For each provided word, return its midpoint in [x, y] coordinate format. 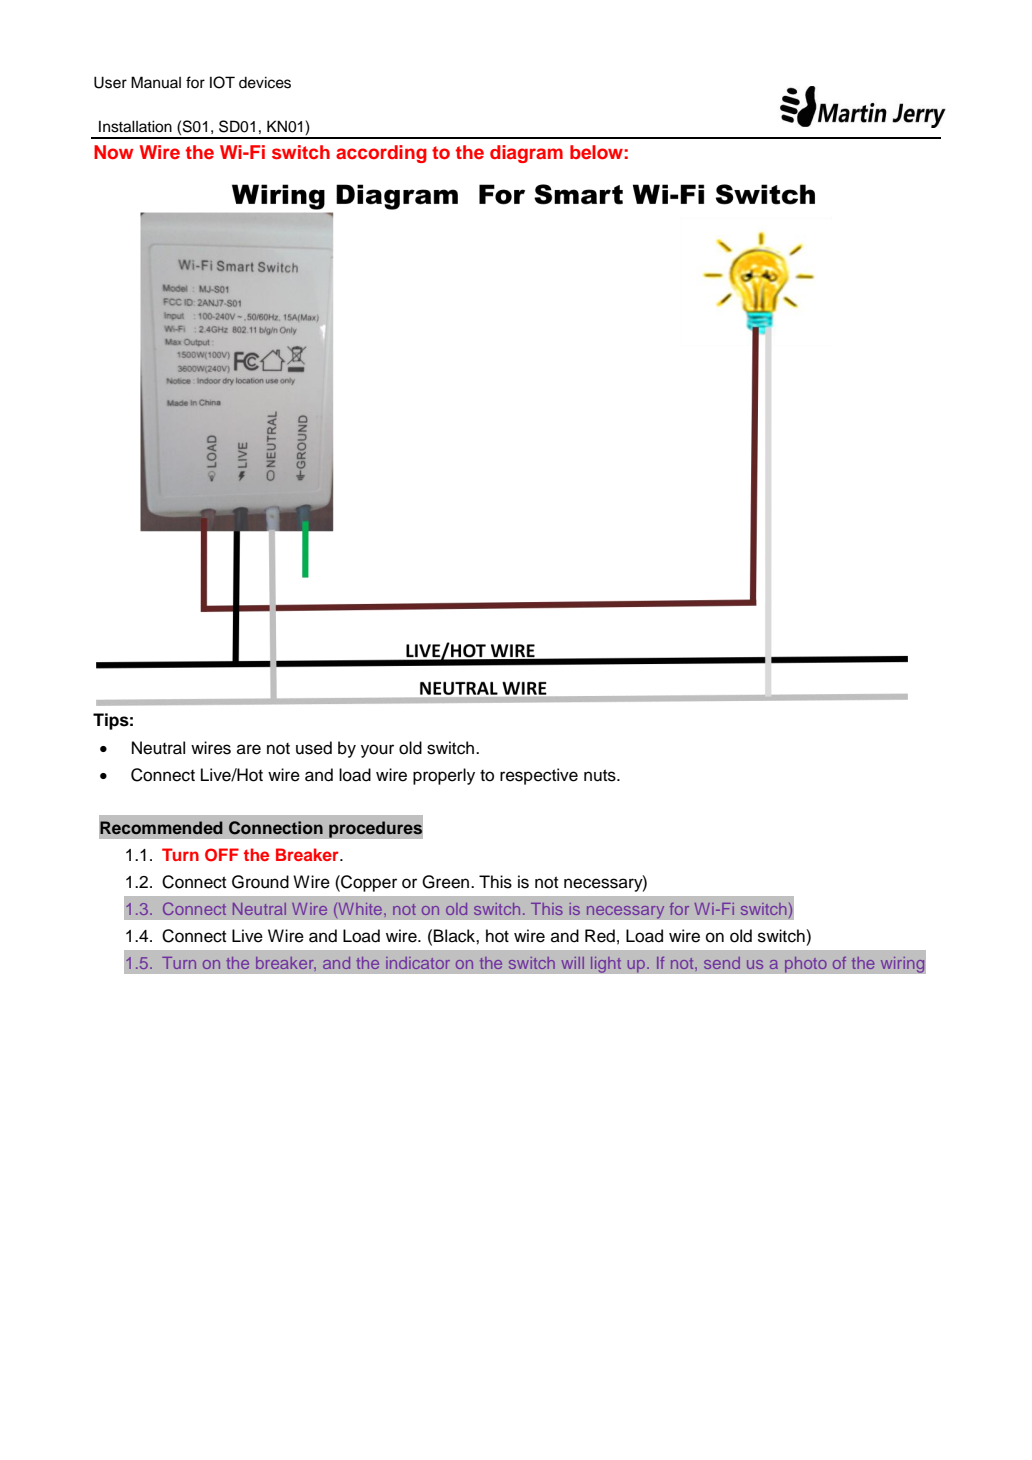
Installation [135, 126]
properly [444, 776]
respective [539, 776]
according [381, 154]
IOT [222, 82]
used [314, 748]
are [249, 749]
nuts [601, 775]
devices [265, 82]
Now [113, 152]
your [377, 751]
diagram [526, 154]
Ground [260, 882]
